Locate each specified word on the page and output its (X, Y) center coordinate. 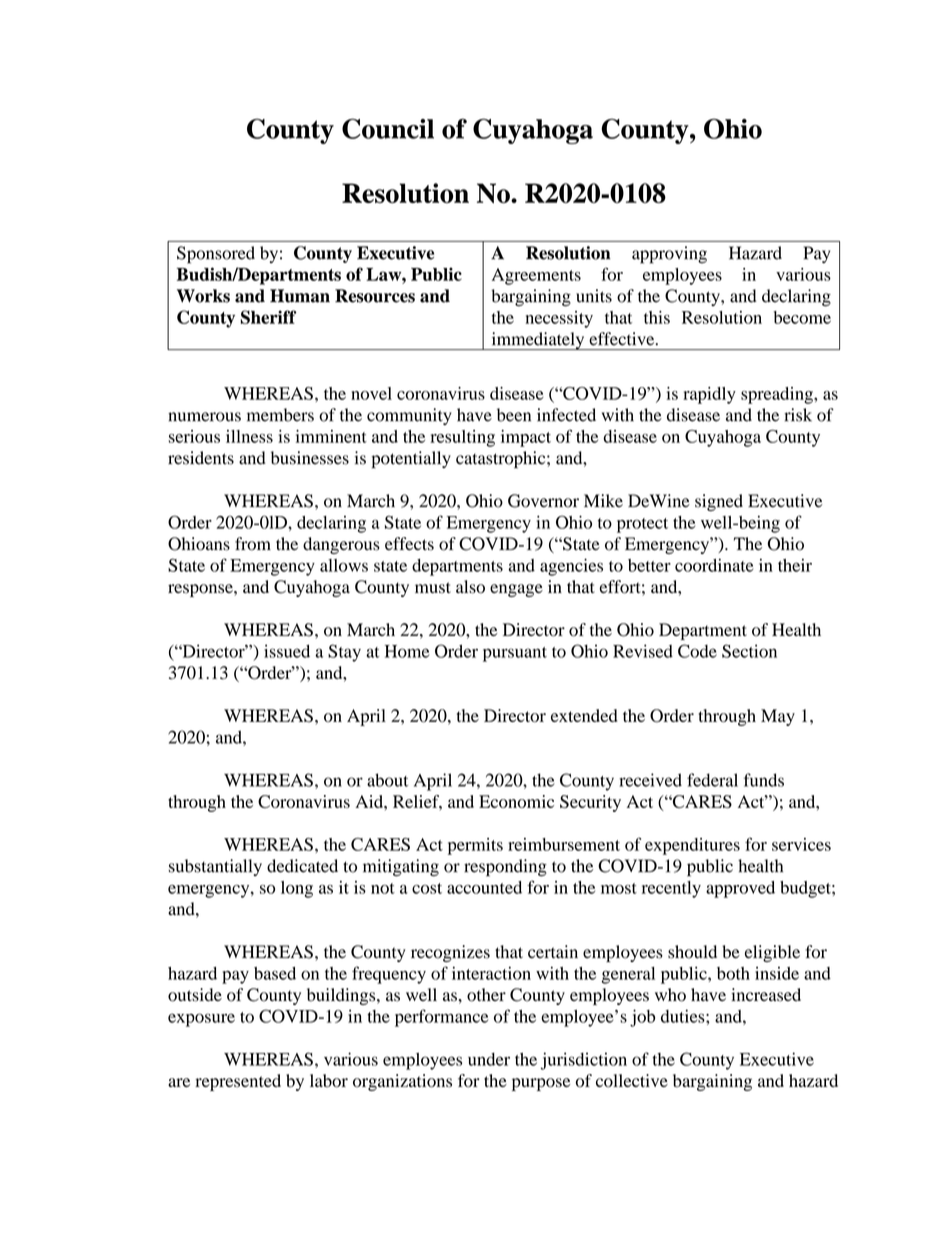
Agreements (536, 276)
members (280, 415)
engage (516, 590)
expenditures (692, 846)
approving (669, 255)
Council (388, 128)
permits (475, 846)
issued (287, 651)
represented (238, 1082)
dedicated (302, 866)
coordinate (714, 565)
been (514, 415)
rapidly (709, 395)
